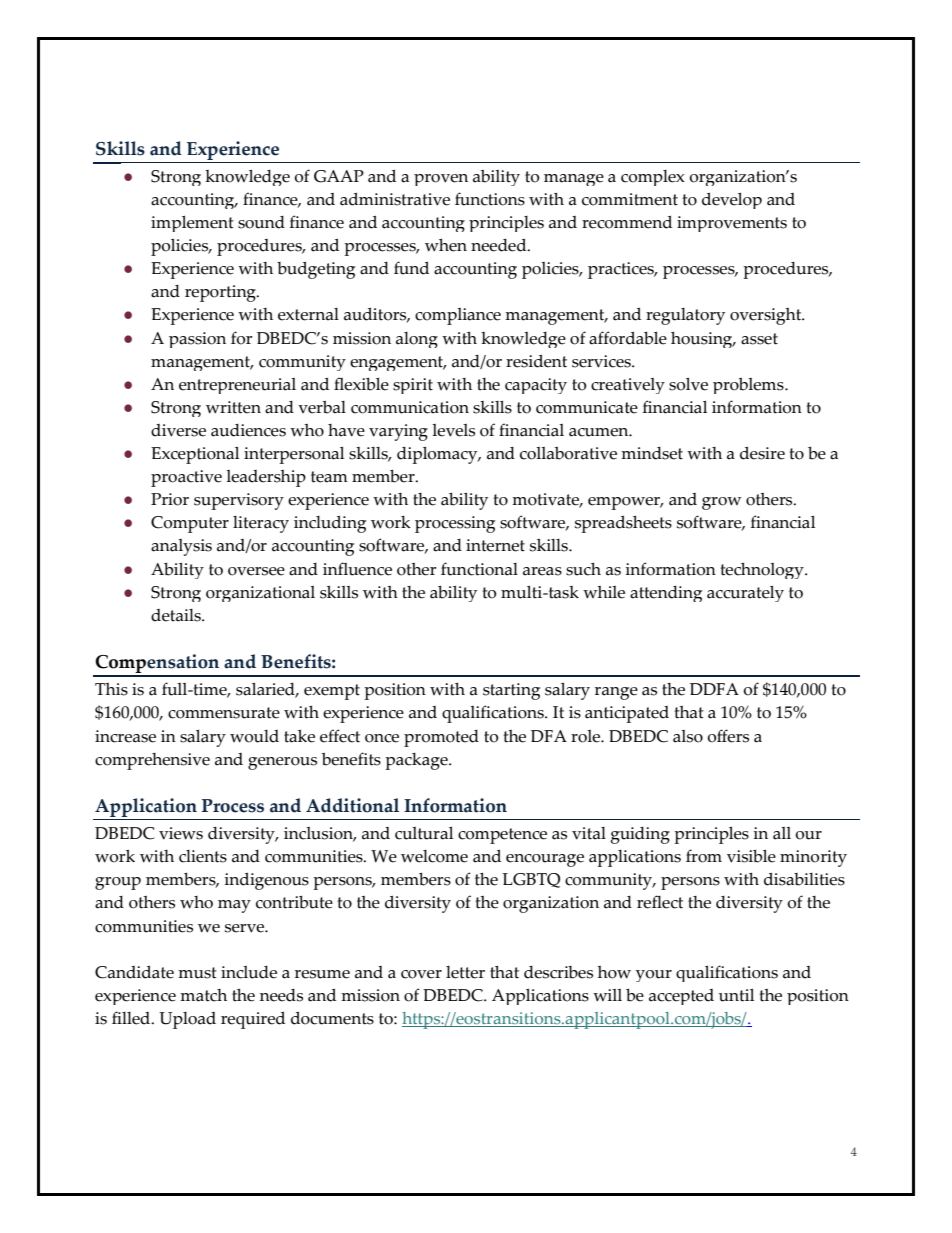  I want to click on implement, so click(192, 224).
